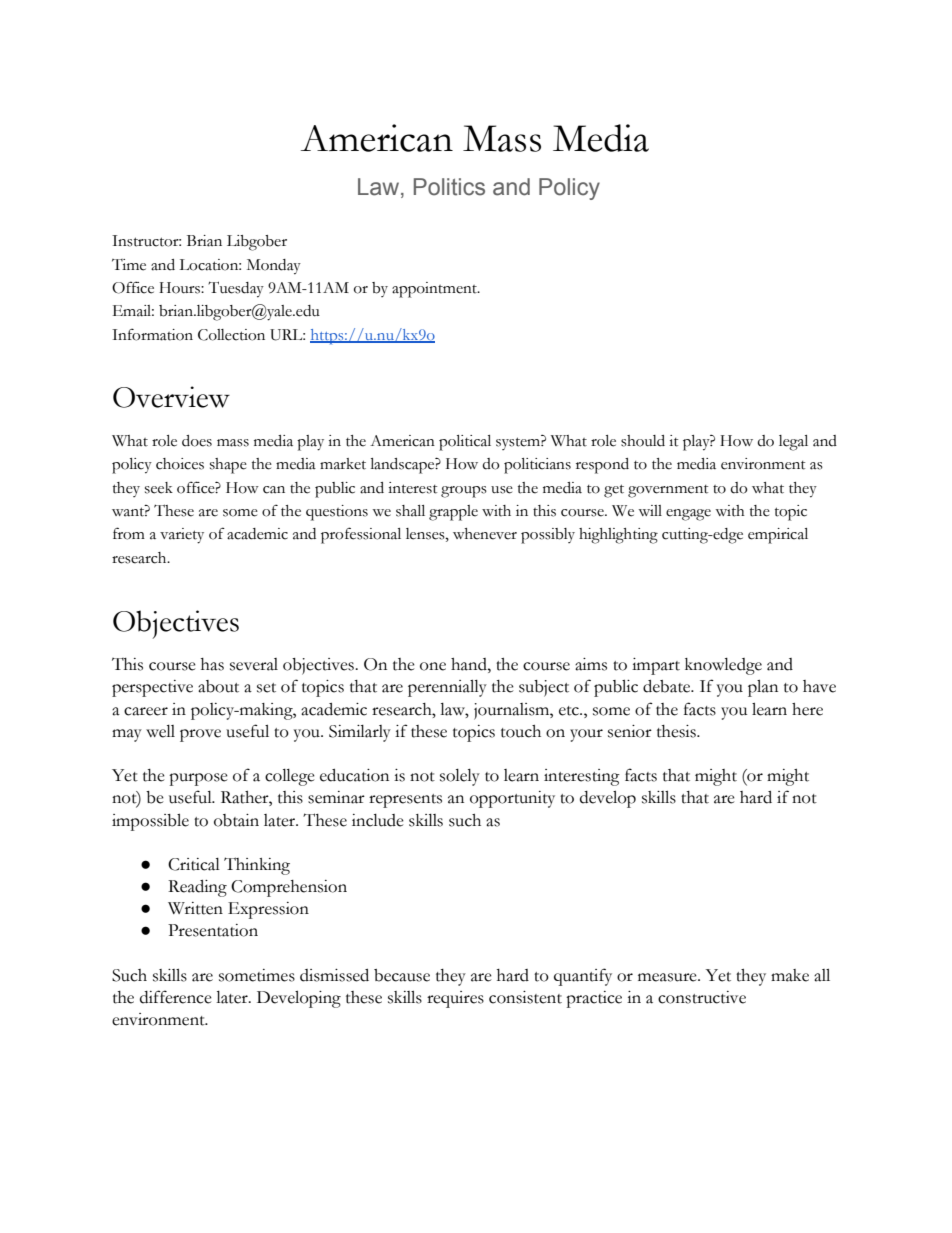 This image has height=1233, width=952. I want to click on Politics, so click(449, 187).
